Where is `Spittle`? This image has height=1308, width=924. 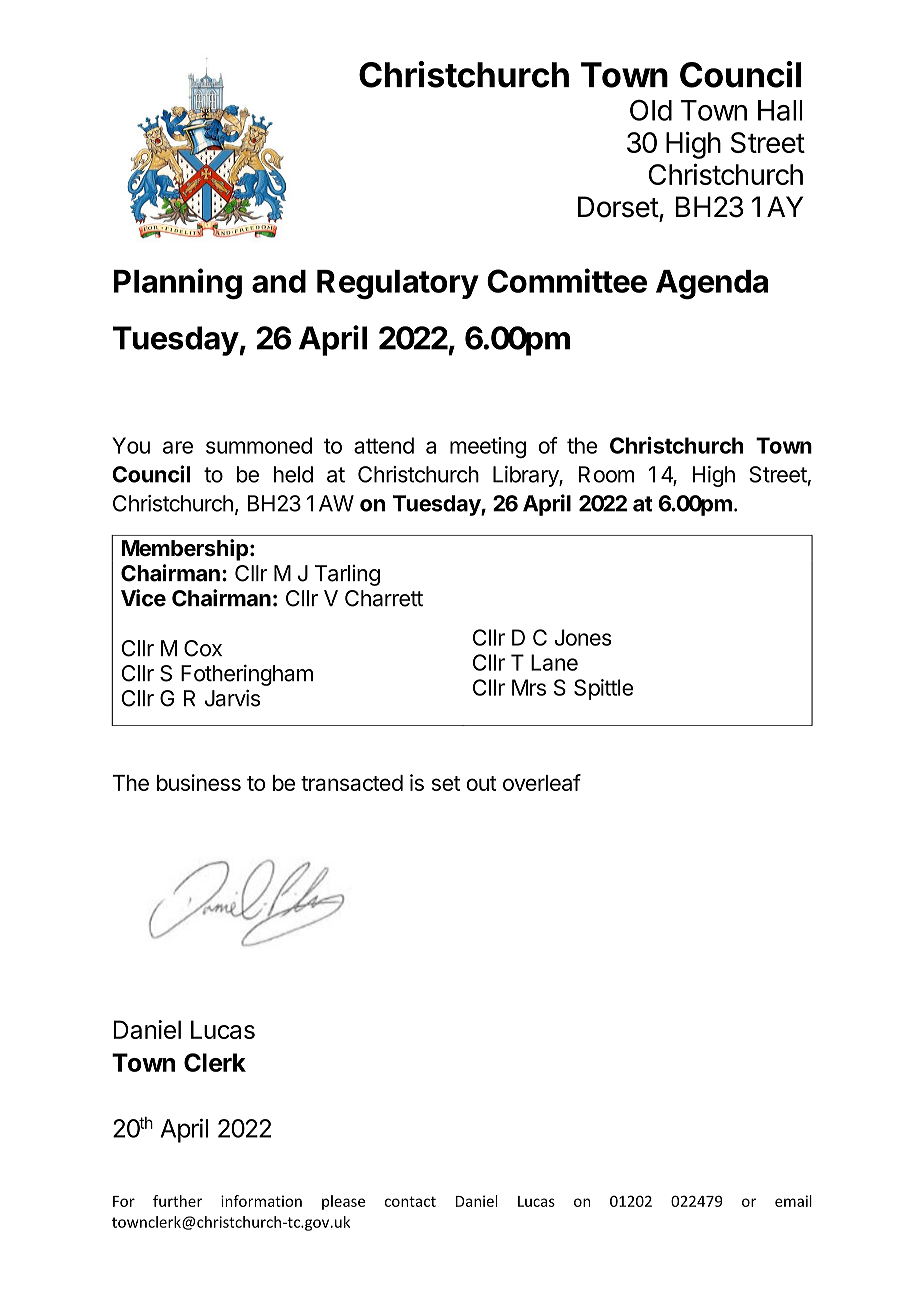
Spittle is located at coordinates (603, 689).
